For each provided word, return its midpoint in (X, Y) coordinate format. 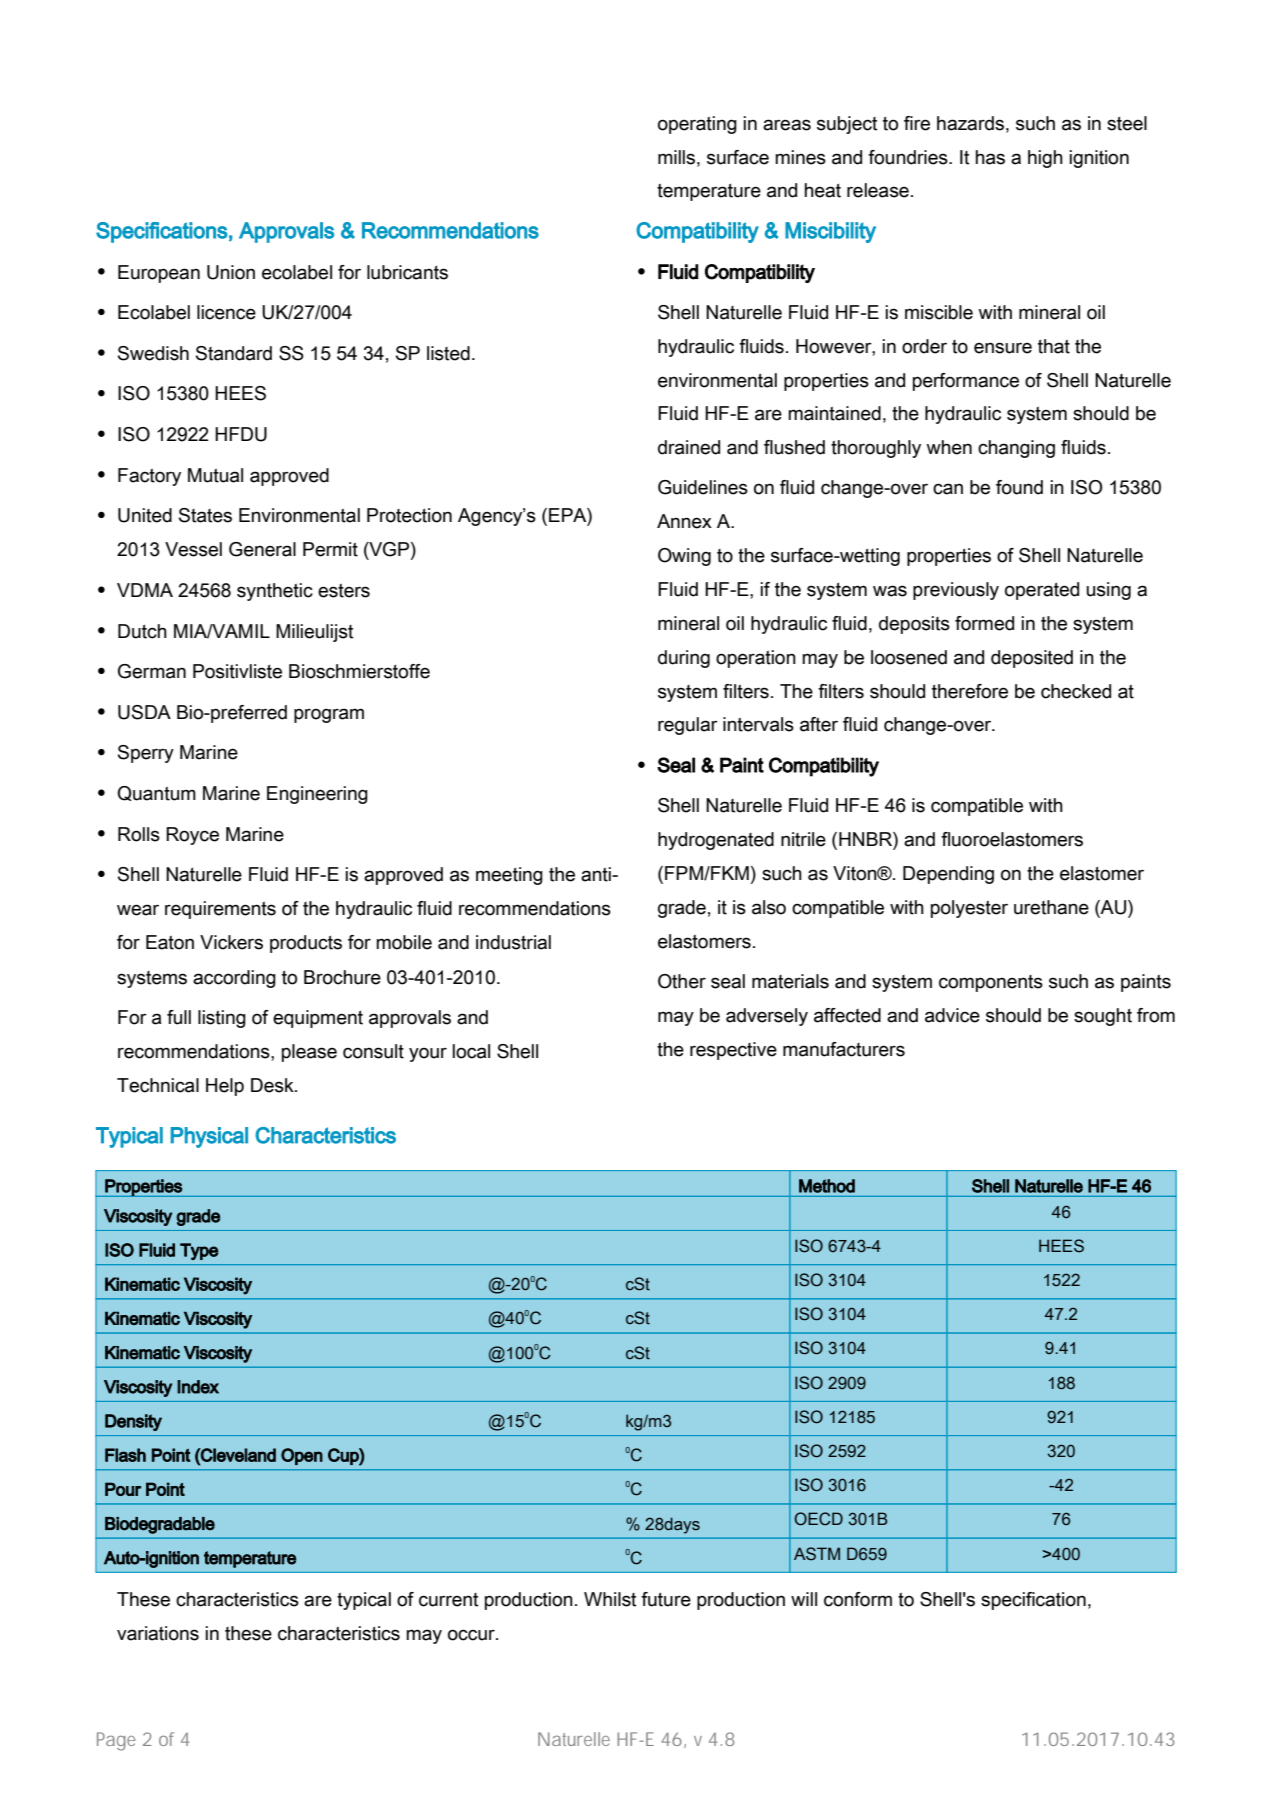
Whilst (610, 1599)
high (1045, 159)
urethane (1051, 907)
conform (858, 1599)
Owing (684, 557)
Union (231, 272)
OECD (818, 1519)
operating (697, 125)
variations (158, 1633)
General (262, 549)
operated (1042, 591)
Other (682, 981)
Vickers (231, 942)
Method (827, 1186)
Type (199, 1251)
